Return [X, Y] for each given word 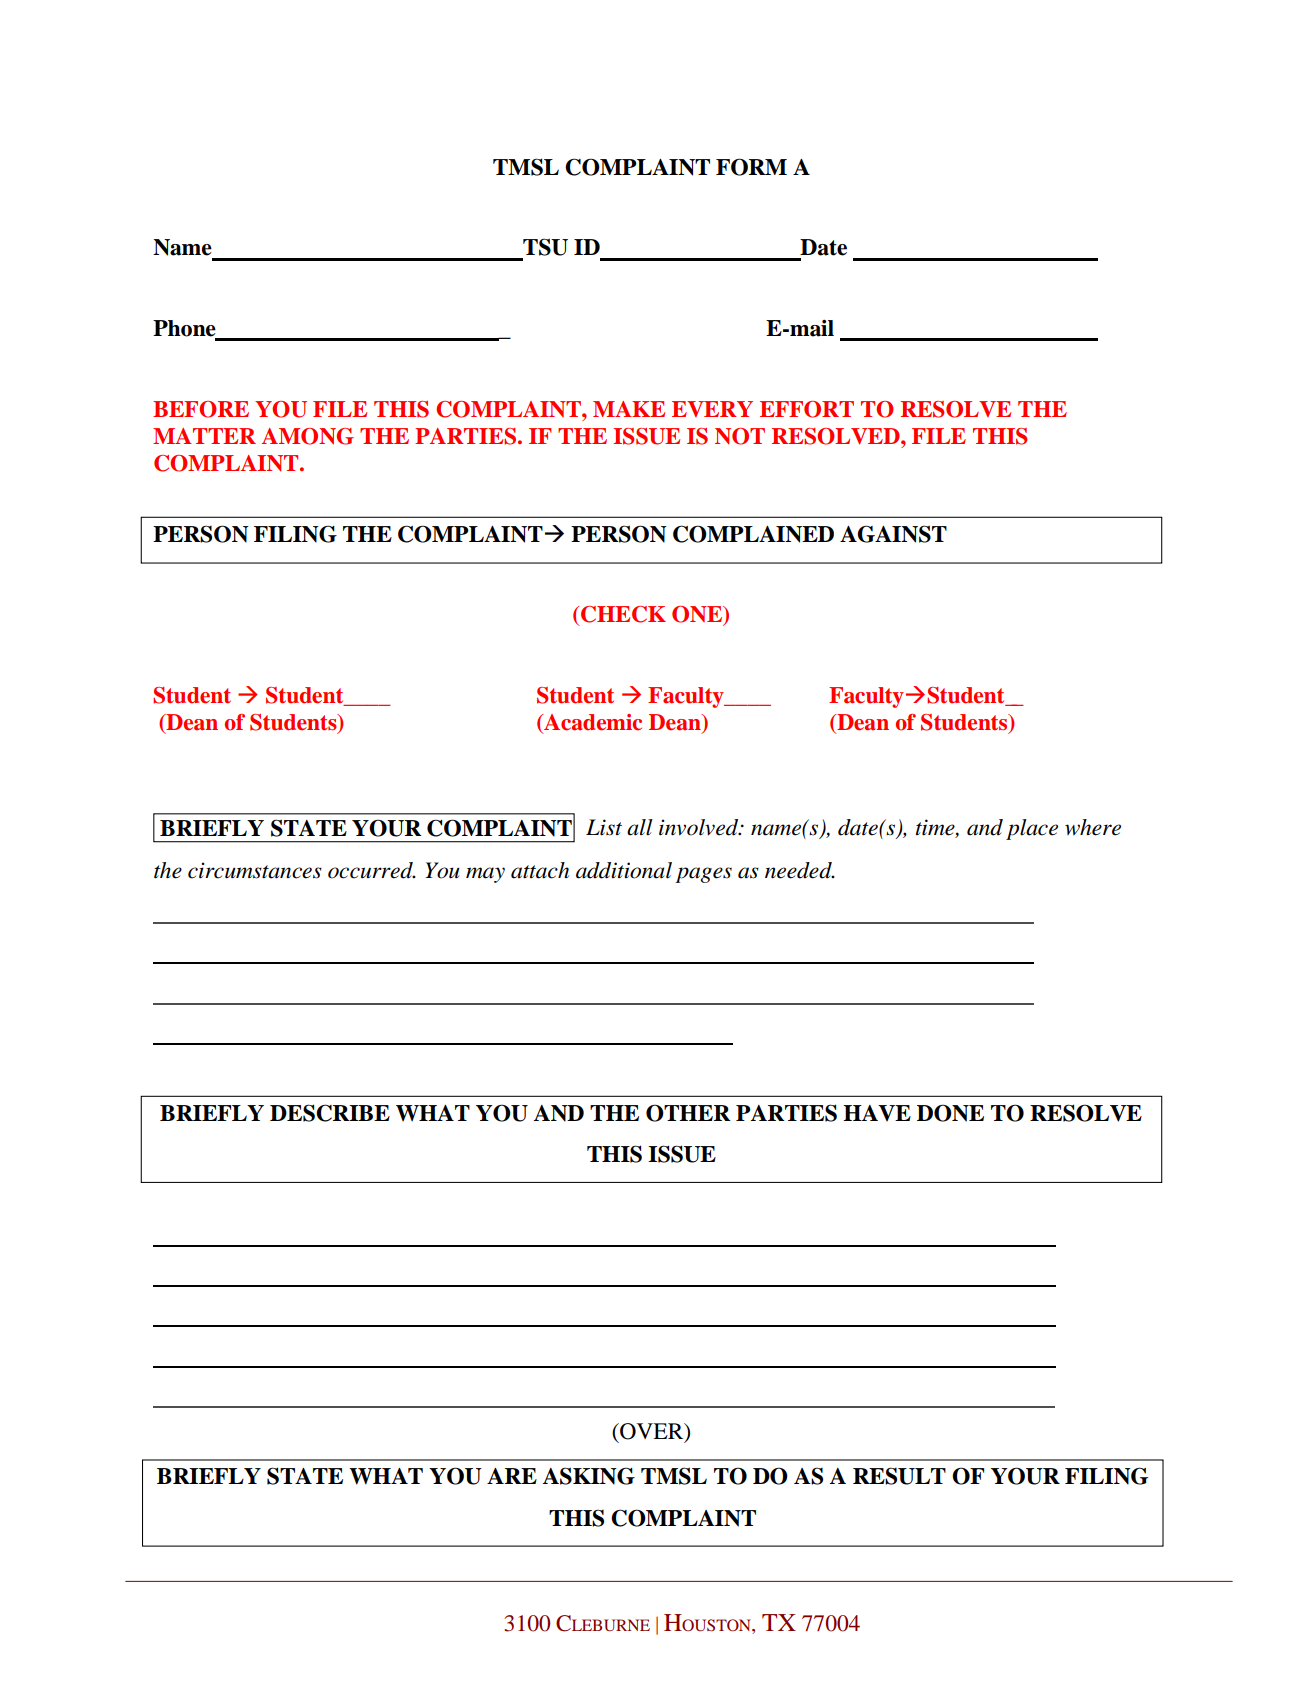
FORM [751, 167]
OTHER [688, 1113]
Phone [185, 329]
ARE [512, 1476]
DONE [950, 1113]
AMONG [308, 436]
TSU [545, 247]
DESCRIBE [330, 1113]
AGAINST [893, 534]
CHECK [623, 614]
